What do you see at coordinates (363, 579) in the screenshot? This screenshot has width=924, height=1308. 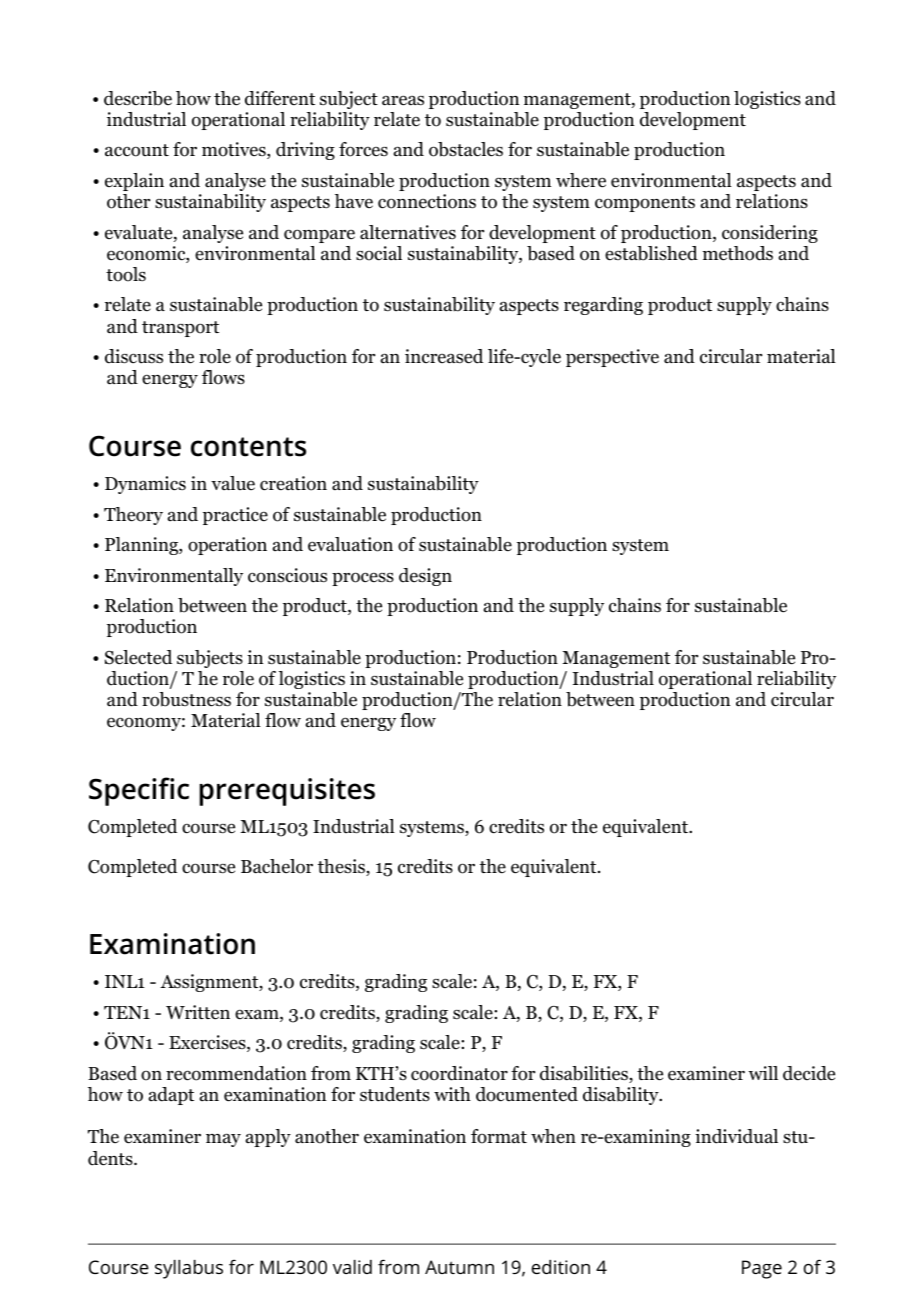 I see `process` at bounding box center [363, 579].
